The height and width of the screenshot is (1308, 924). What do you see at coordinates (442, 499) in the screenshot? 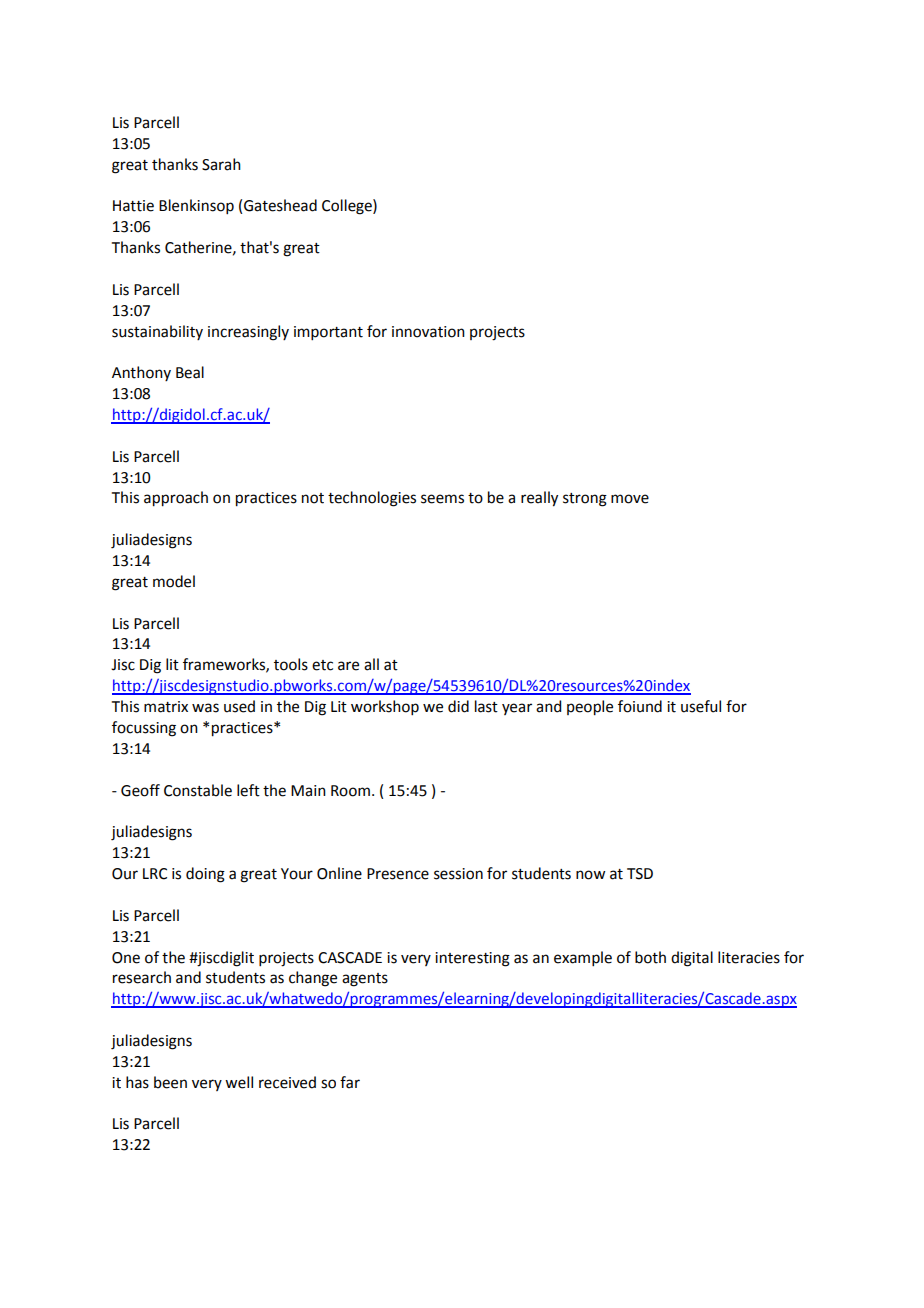
I see `seems` at bounding box center [442, 499].
